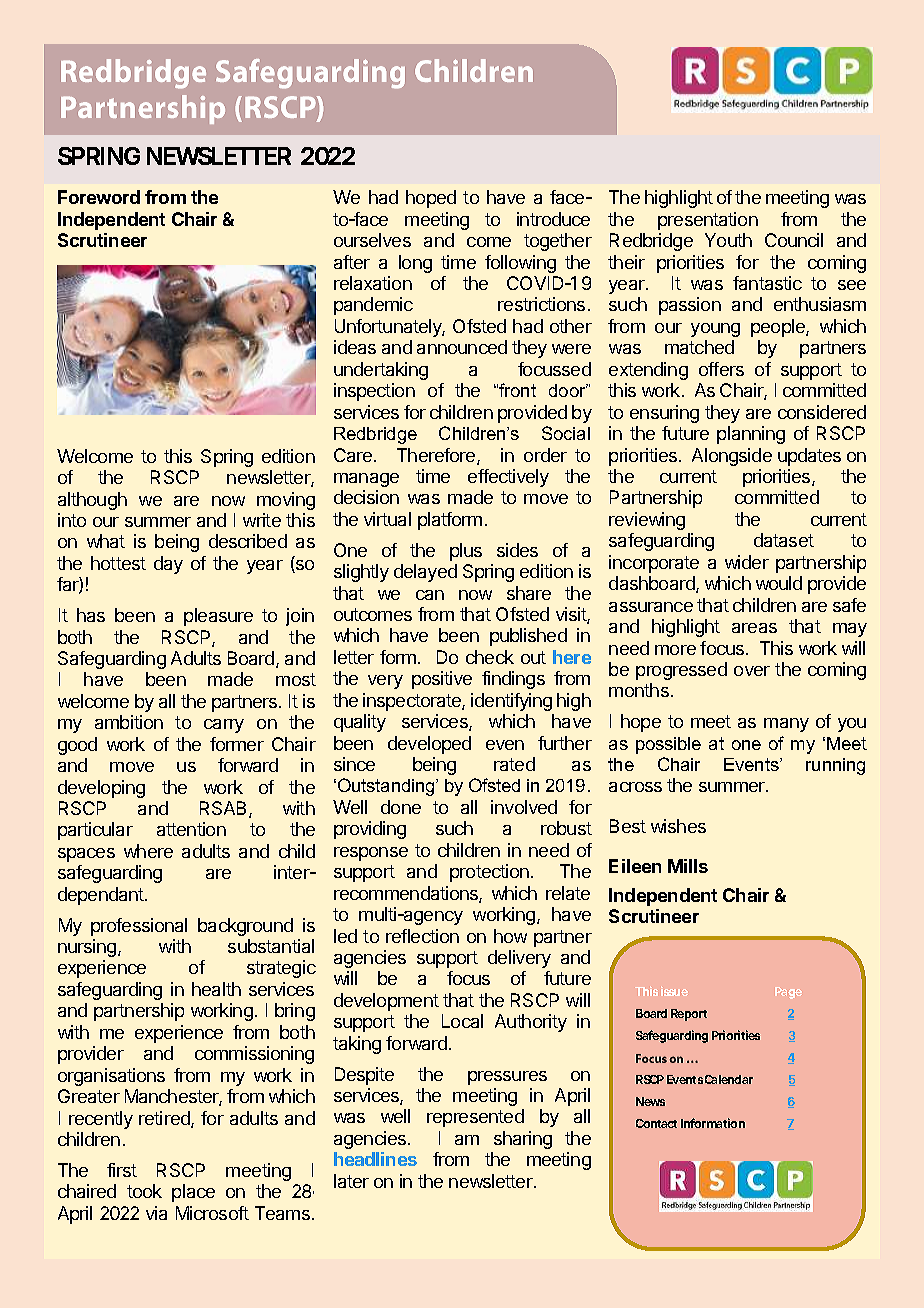 The width and height of the document is (924, 1308). I want to click on Youth, so click(728, 240).
